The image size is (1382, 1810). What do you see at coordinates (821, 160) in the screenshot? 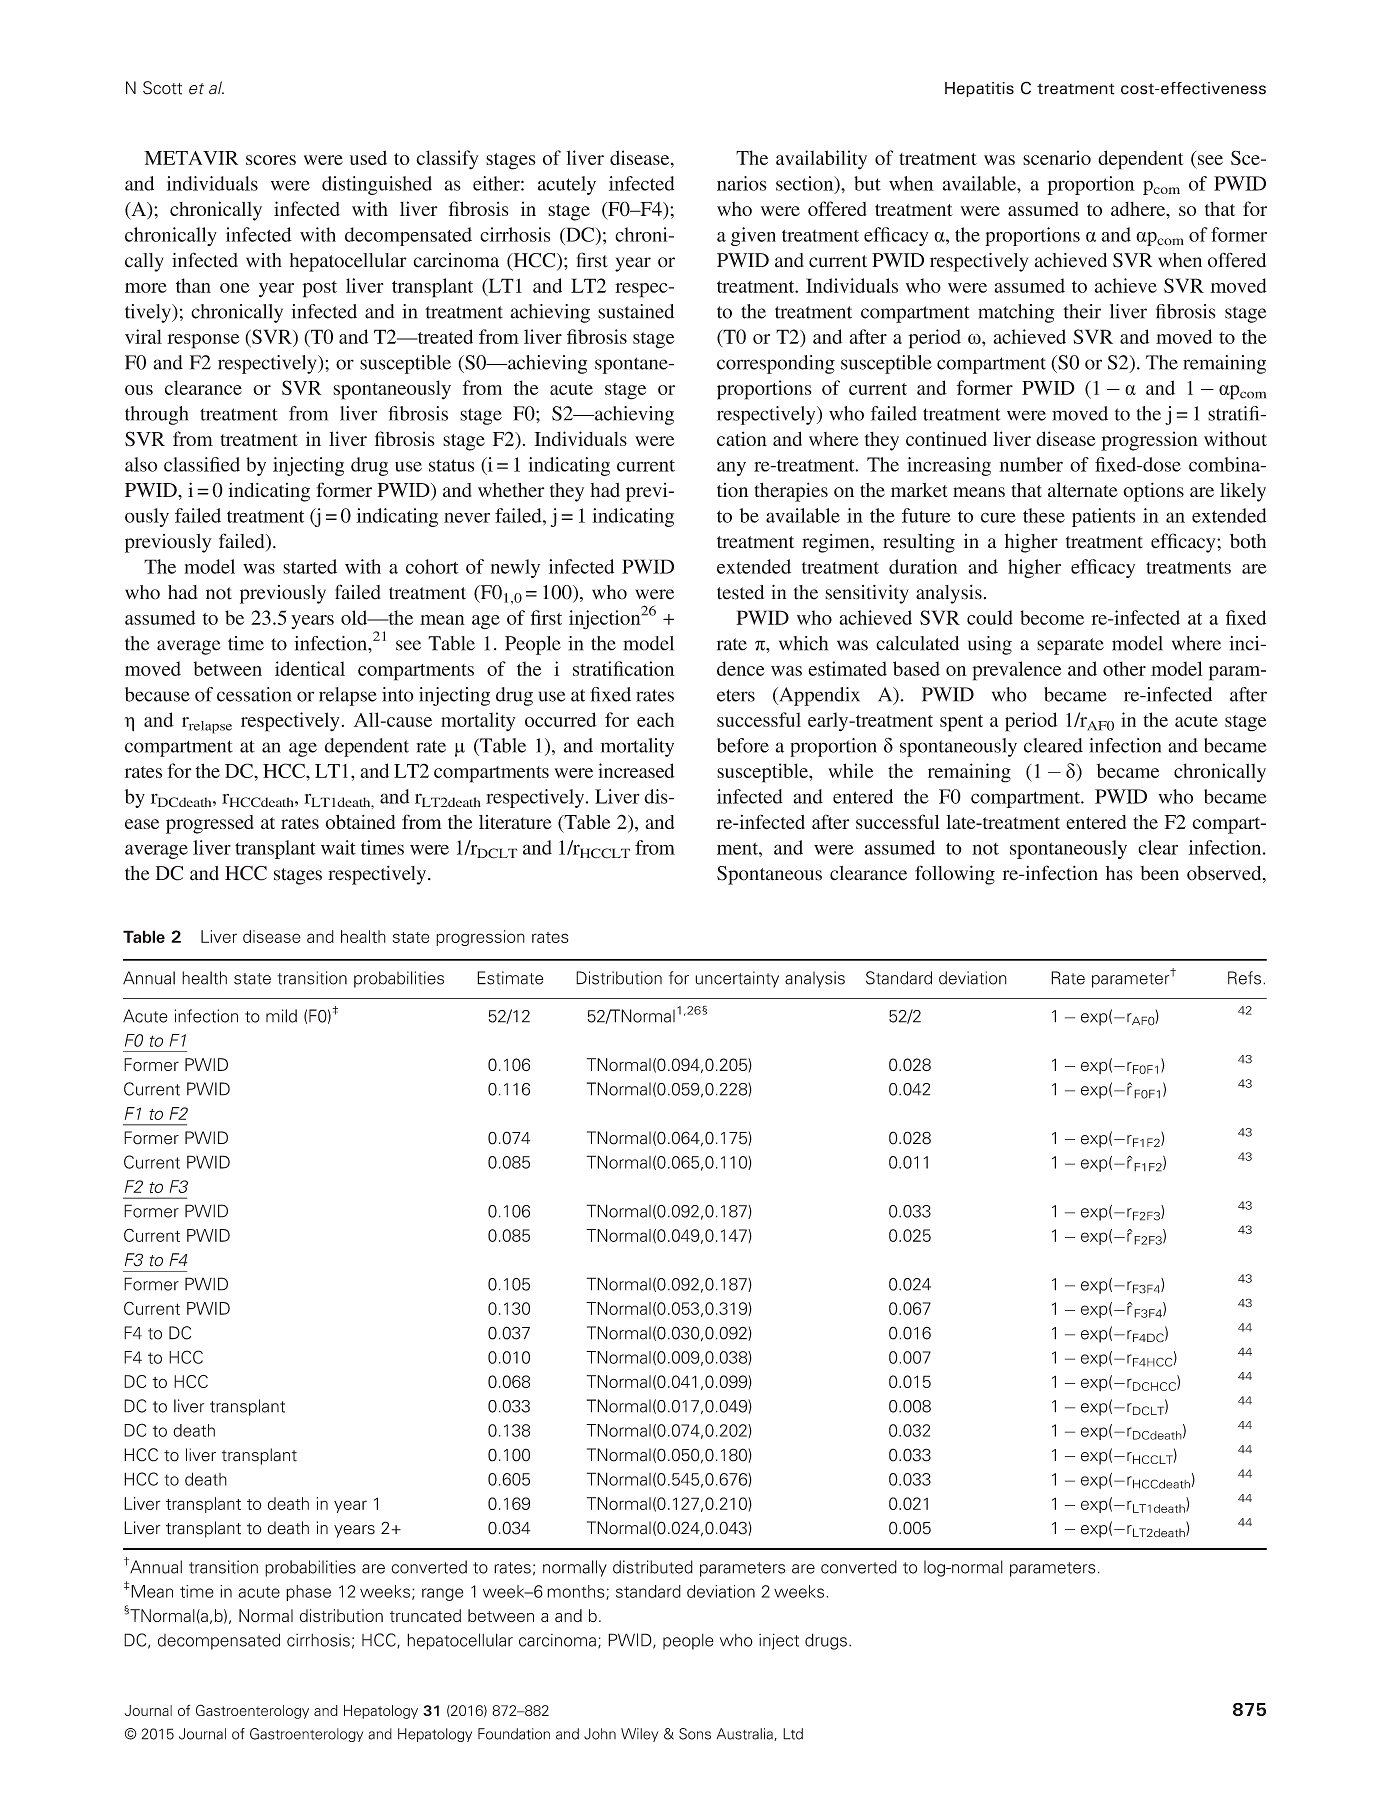
I see `availability` at bounding box center [821, 160].
